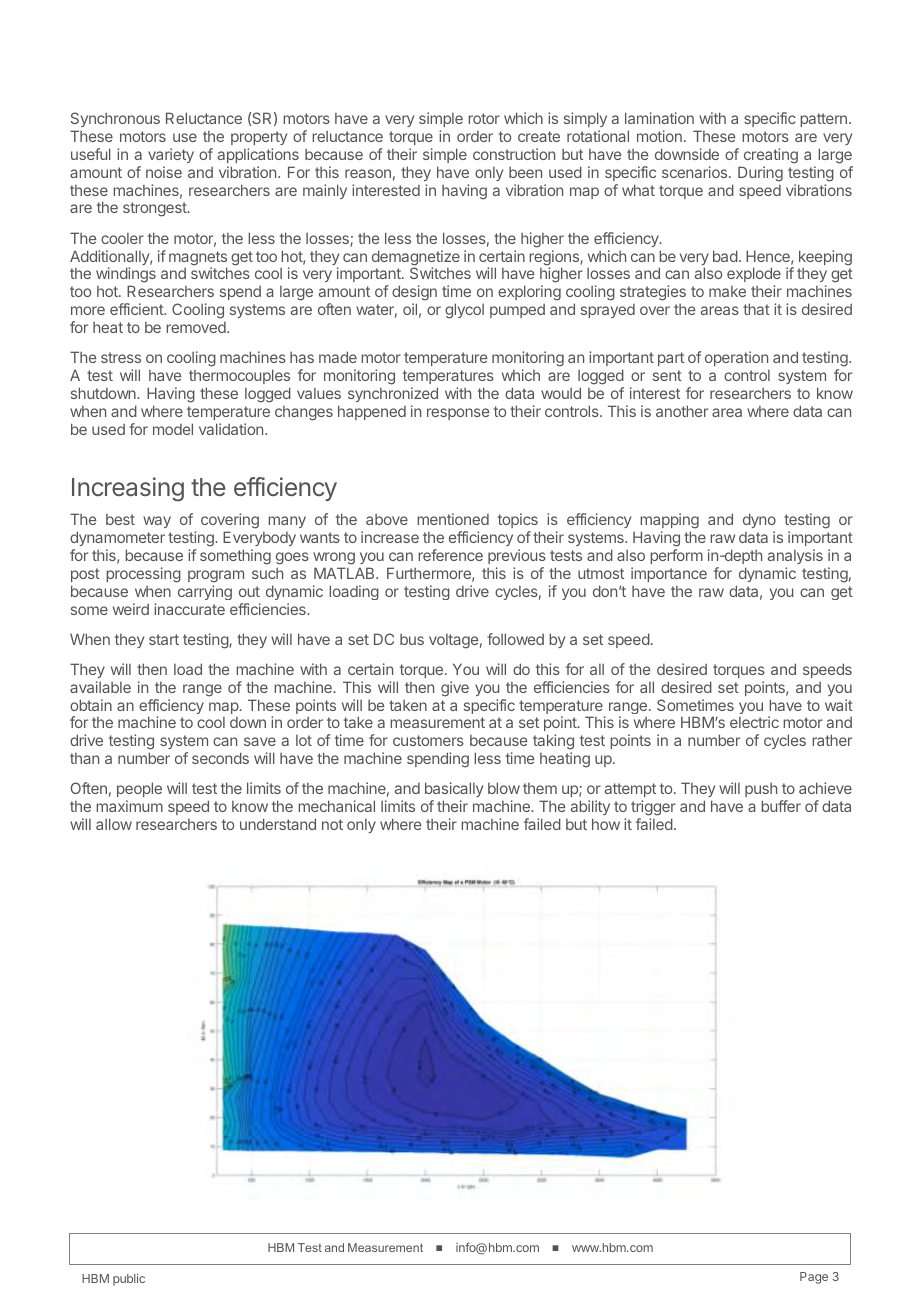  Describe the element at coordinates (606, 824) in the document. I see `how` at that location.
